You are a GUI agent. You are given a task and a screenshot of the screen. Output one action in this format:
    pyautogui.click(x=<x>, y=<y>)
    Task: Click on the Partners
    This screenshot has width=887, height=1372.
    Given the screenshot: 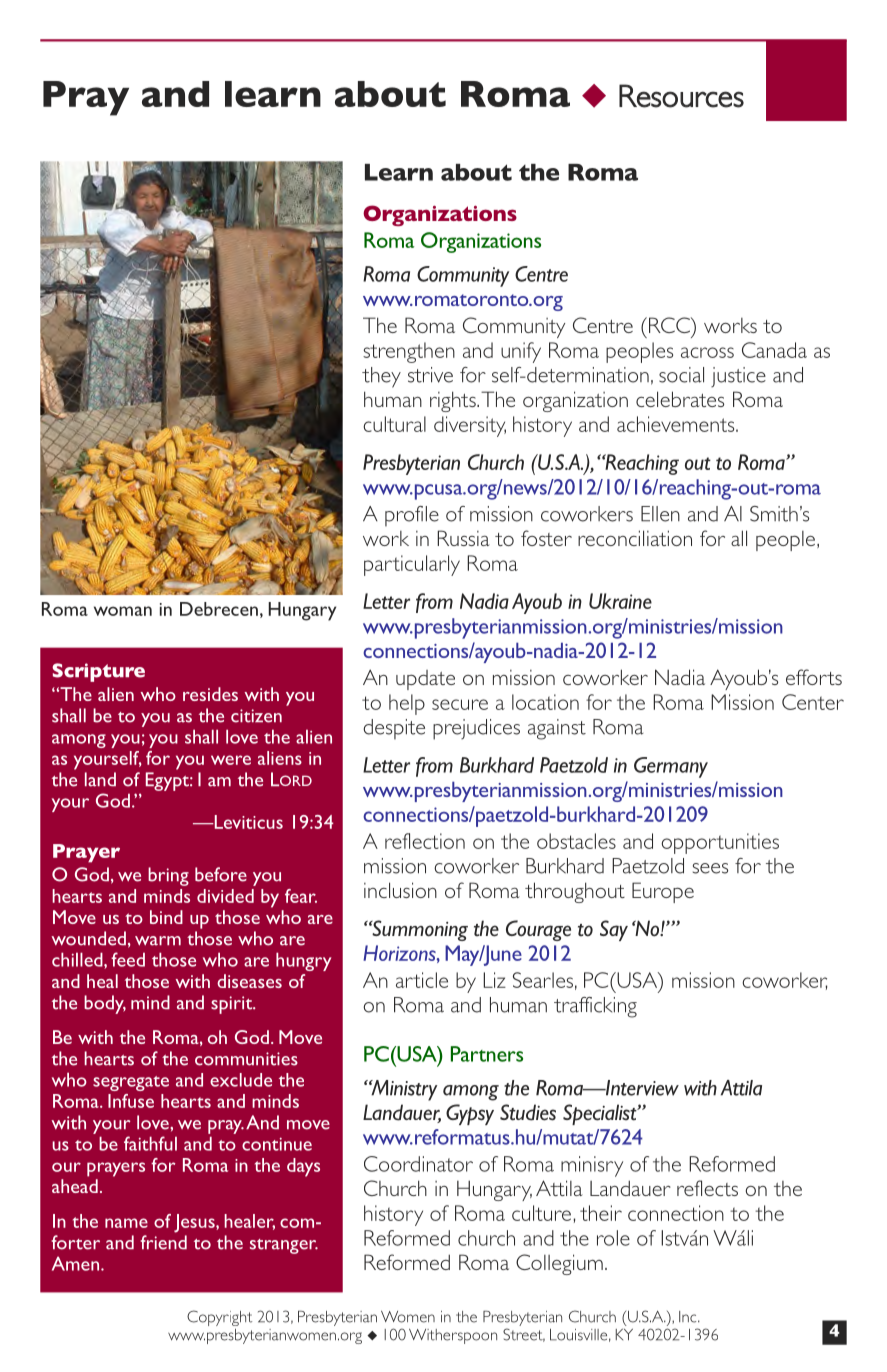 What is the action you would take?
    pyautogui.click(x=487, y=1054)
